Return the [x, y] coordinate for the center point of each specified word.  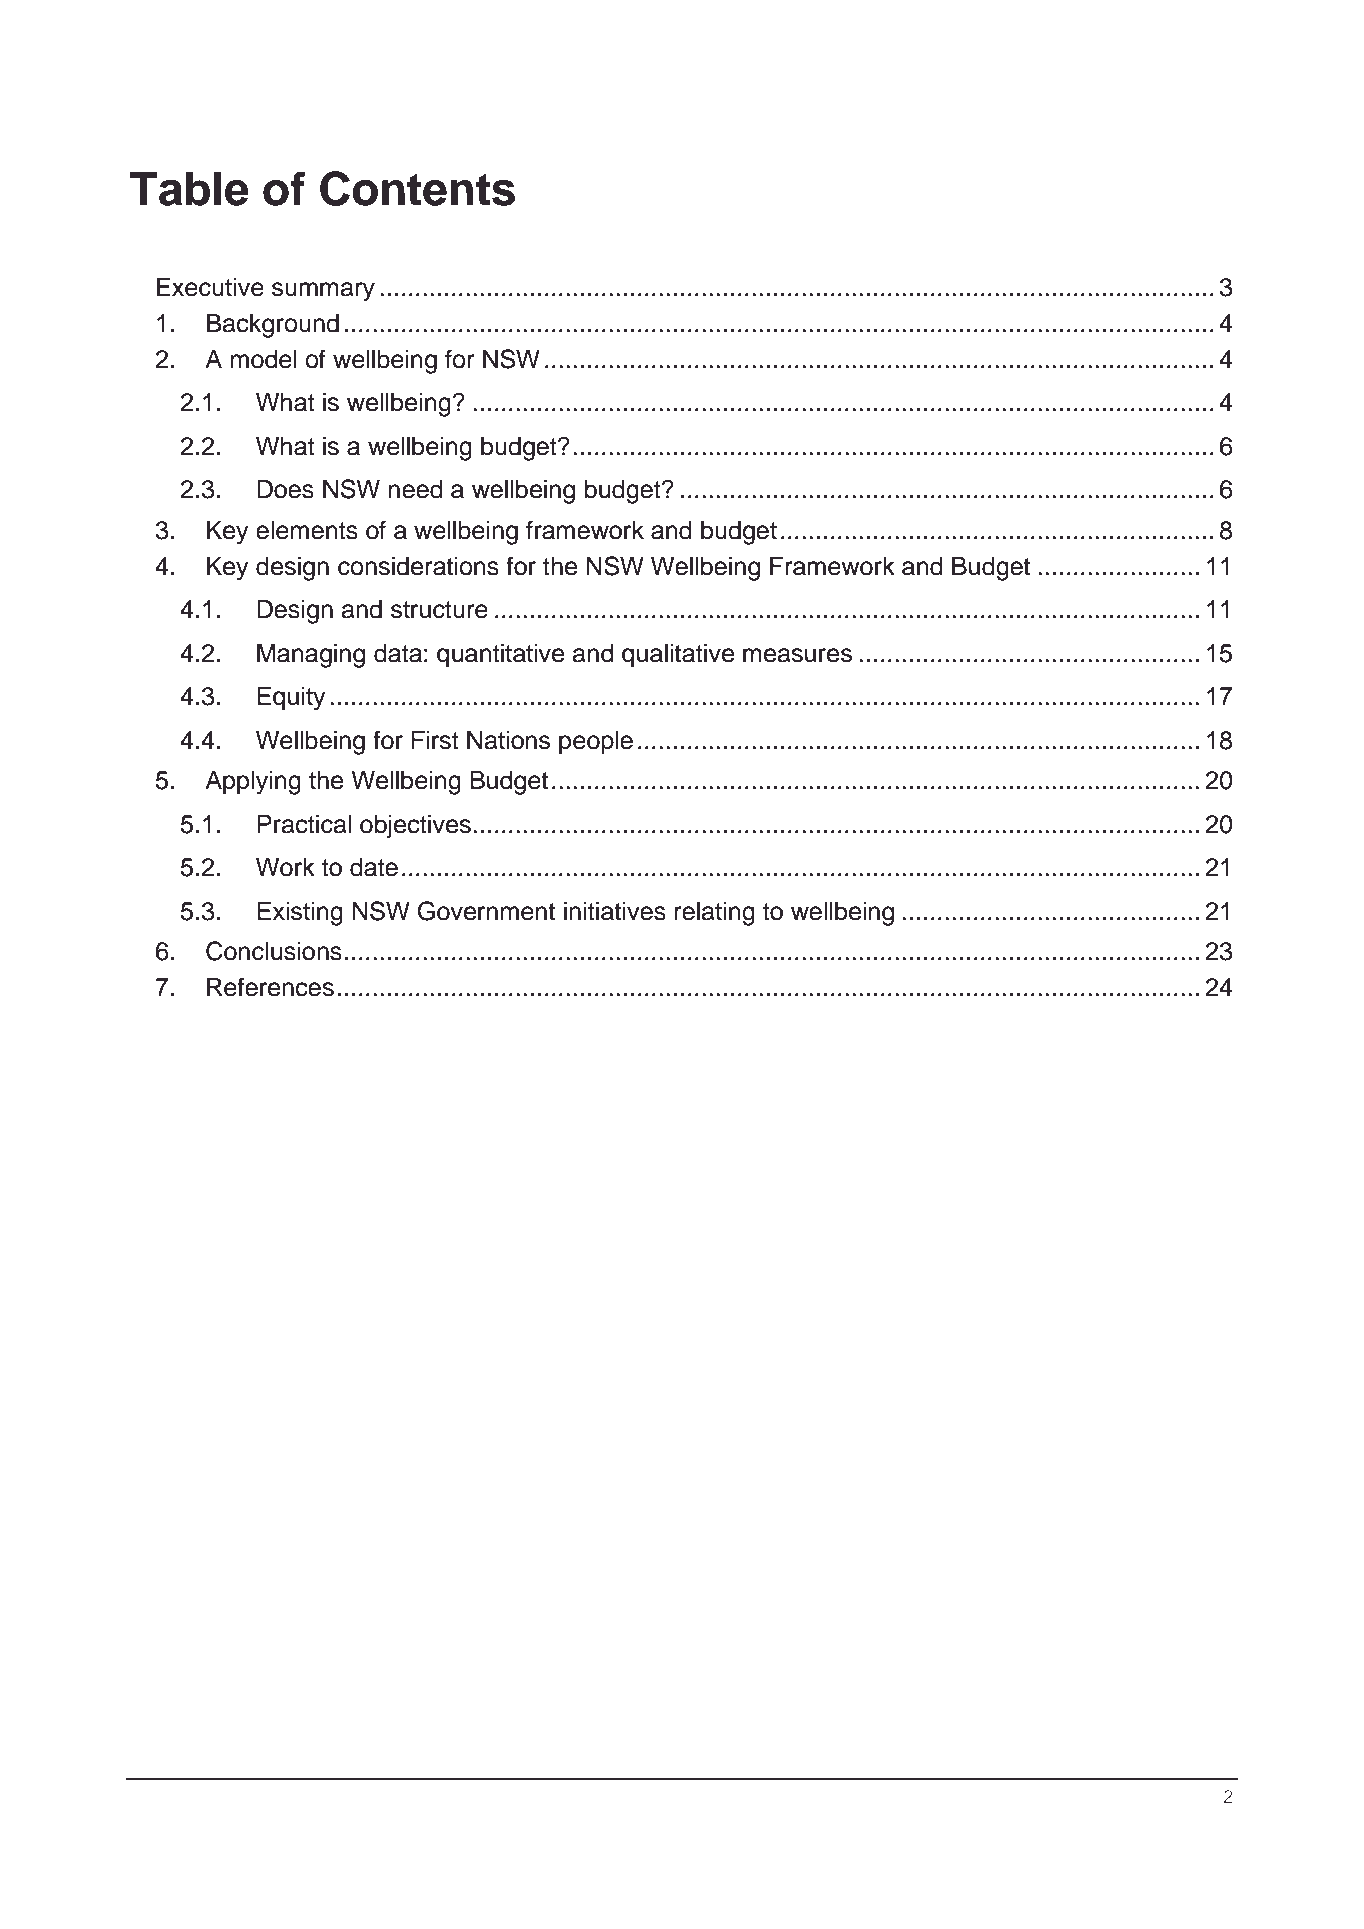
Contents [417, 188]
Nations [508, 740]
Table [189, 189]
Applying [253, 783]
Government [486, 911]
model [264, 359]
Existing [300, 914]
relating [715, 914]
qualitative [678, 656]
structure [439, 610]
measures [797, 655]
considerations [418, 566]
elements [307, 530]
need [416, 489]
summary [323, 292]
